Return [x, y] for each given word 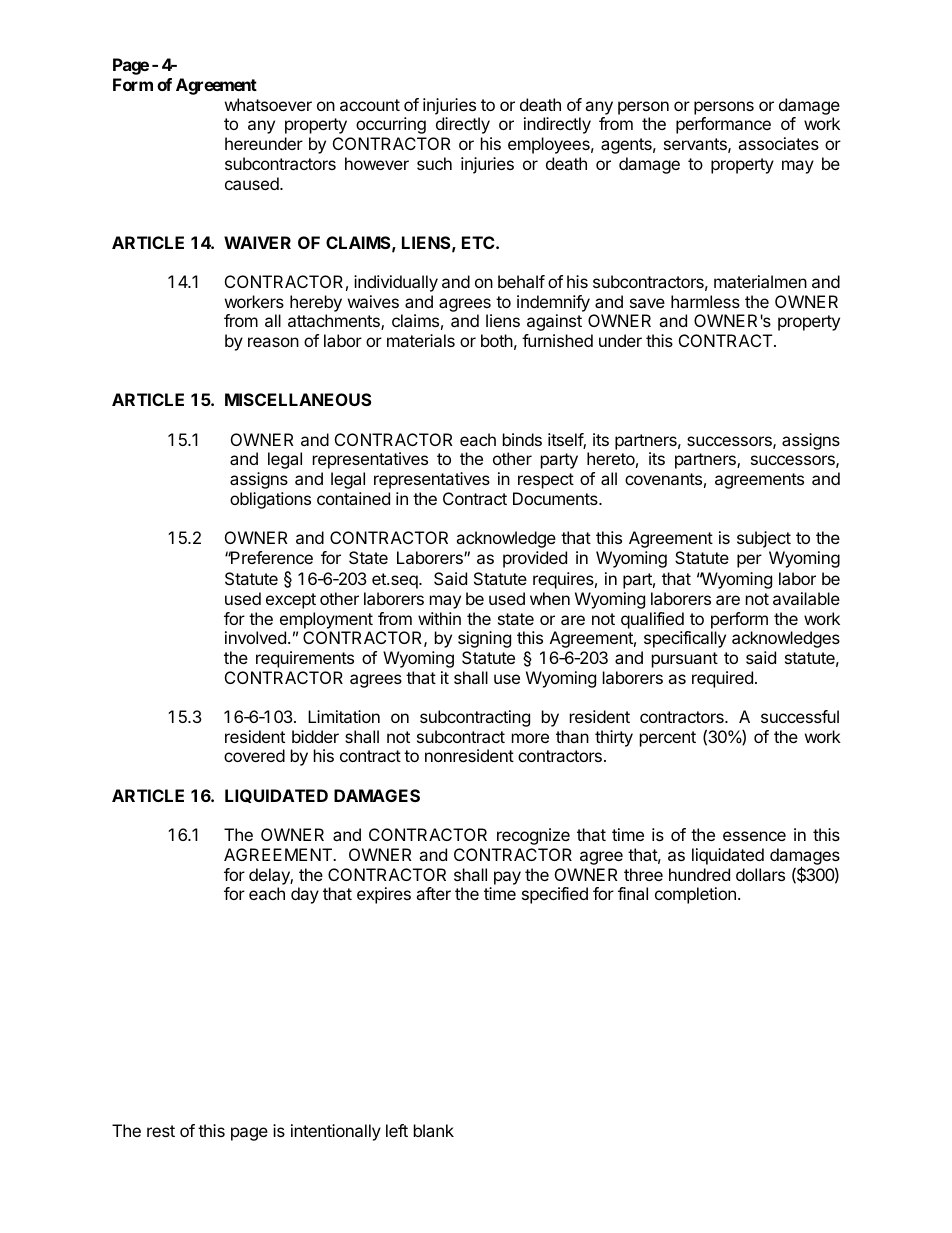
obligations [270, 500]
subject [764, 539]
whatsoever [268, 104]
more [530, 738]
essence [754, 836]
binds [522, 439]
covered [254, 755]
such [434, 163]
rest [161, 1131]
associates [778, 143]
